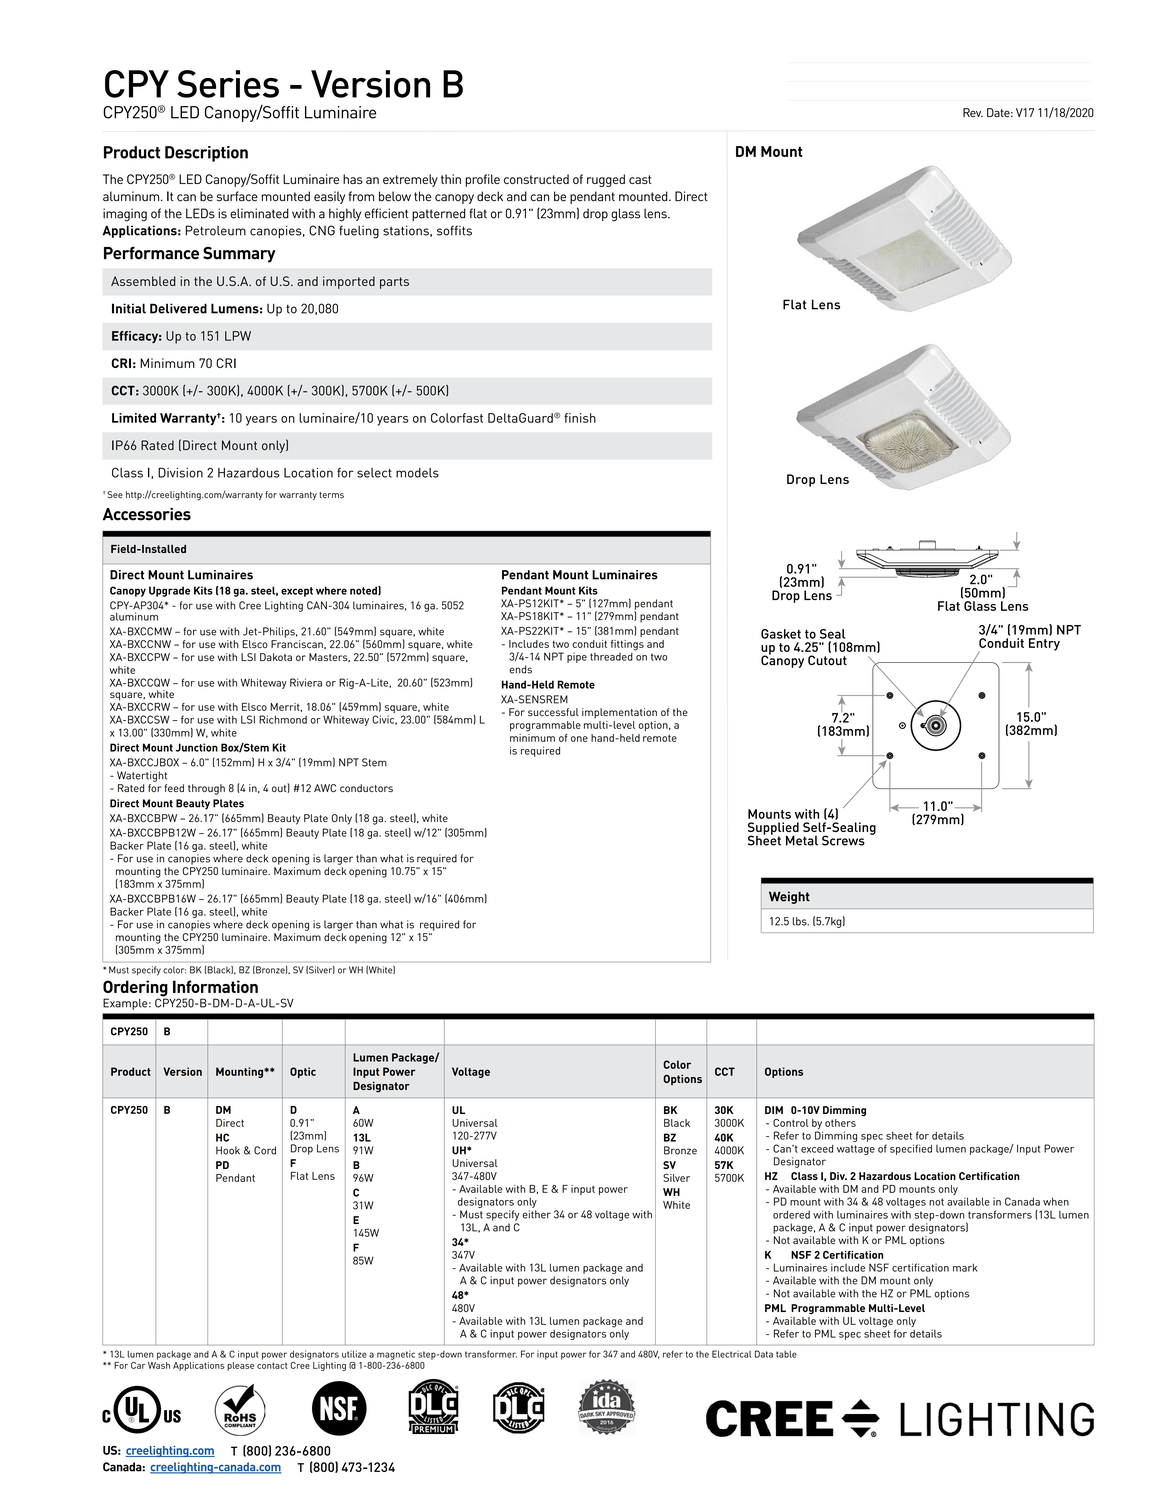 The width and height of the document is (1162, 1504). I want to click on Description, so click(206, 154).
